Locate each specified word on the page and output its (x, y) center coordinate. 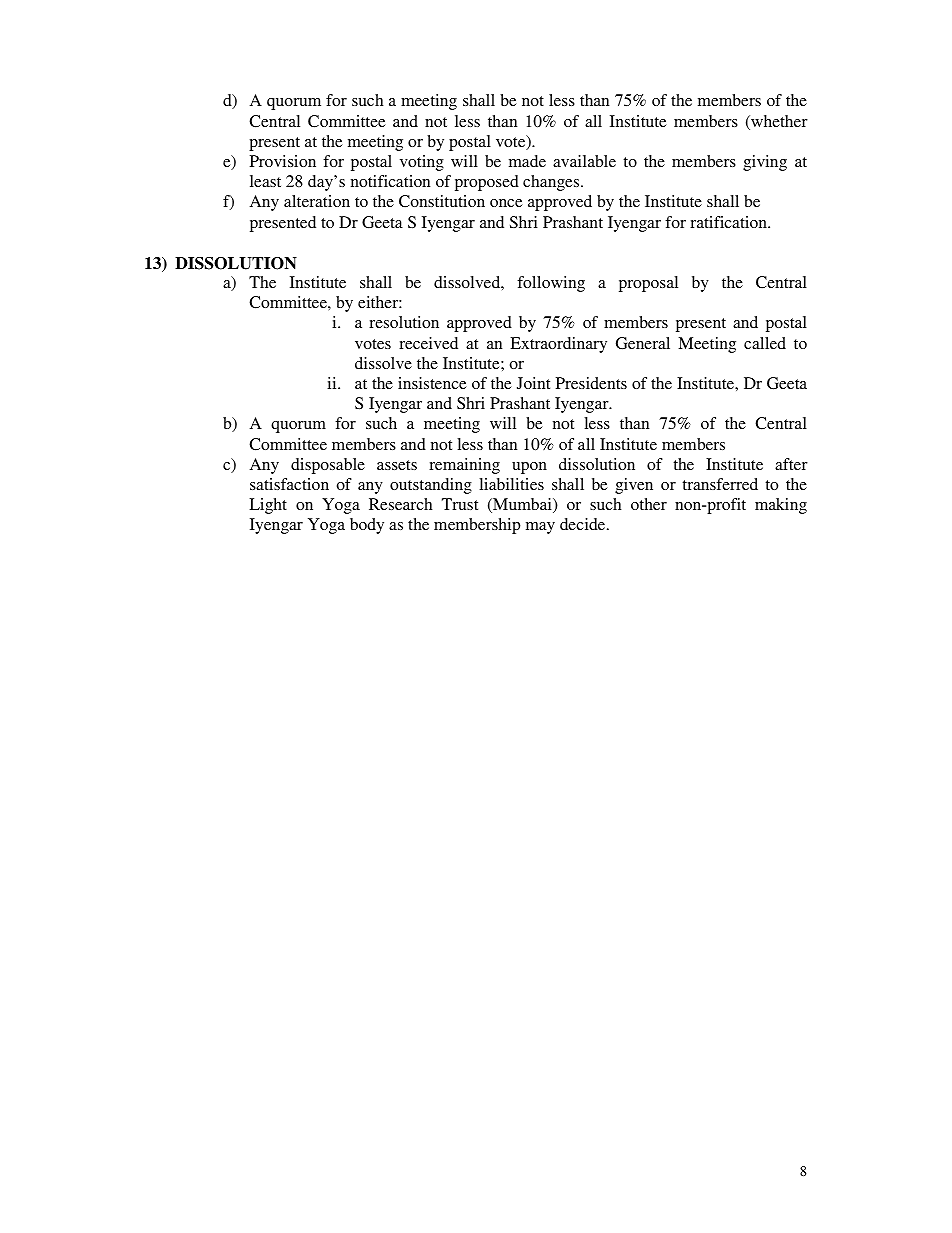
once (506, 203)
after (791, 464)
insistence (432, 383)
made (527, 161)
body (367, 526)
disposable (328, 466)
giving (765, 163)
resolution (404, 322)
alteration (317, 201)
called (765, 343)
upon (529, 468)
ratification (729, 222)
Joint (533, 383)
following (551, 284)
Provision (283, 161)
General (643, 343)
